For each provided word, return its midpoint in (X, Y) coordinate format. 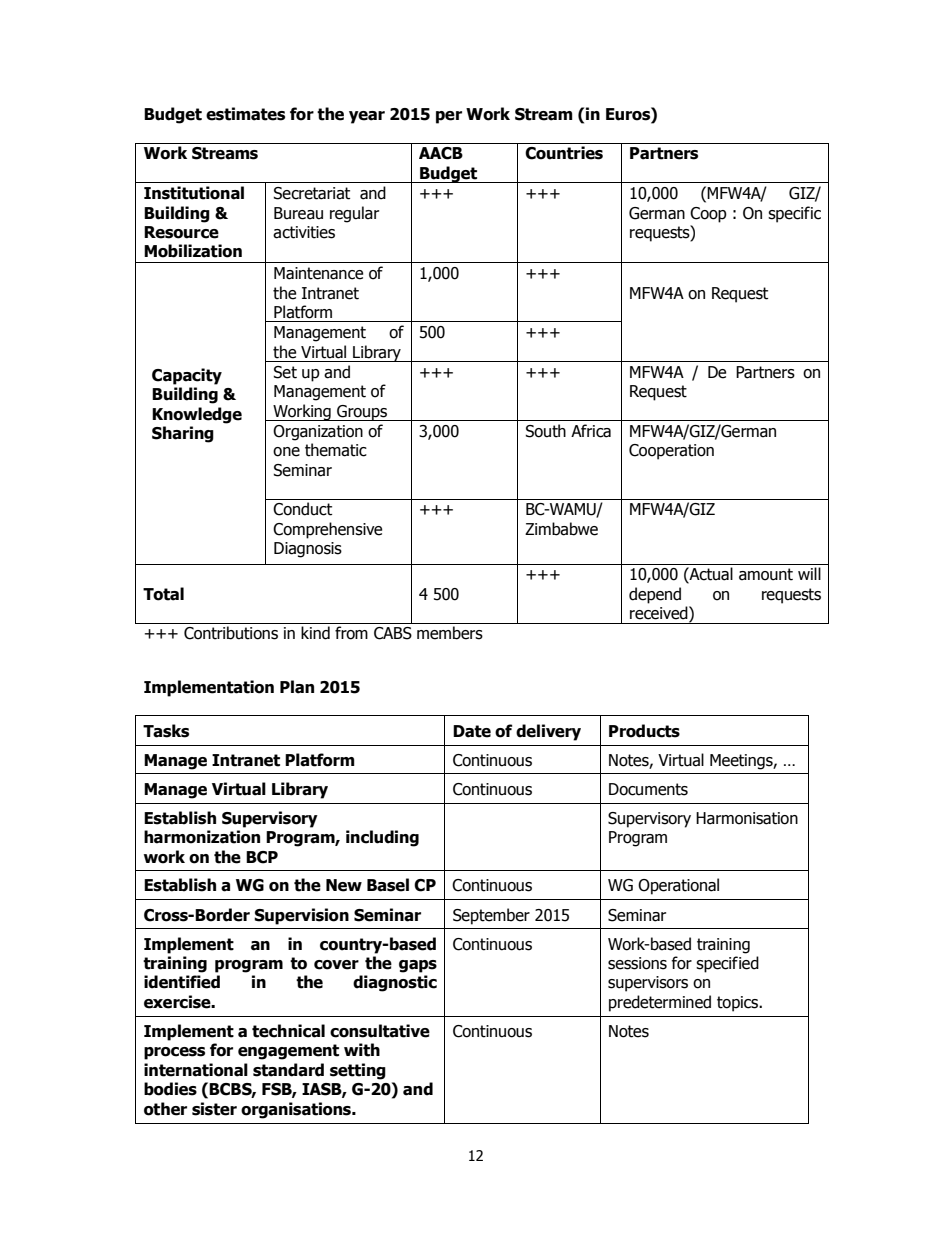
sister (214, 1109)
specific (794, 214)
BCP (262, 857)
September (491, 916)
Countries (564, 153)
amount (766, 574)
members (450, 633)
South (546, 431)
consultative (380, 1031)
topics (739, 1004)
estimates (245, 114)
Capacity (187, 376)
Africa (591, 431)
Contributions (231, 633)
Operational (678, 886)
